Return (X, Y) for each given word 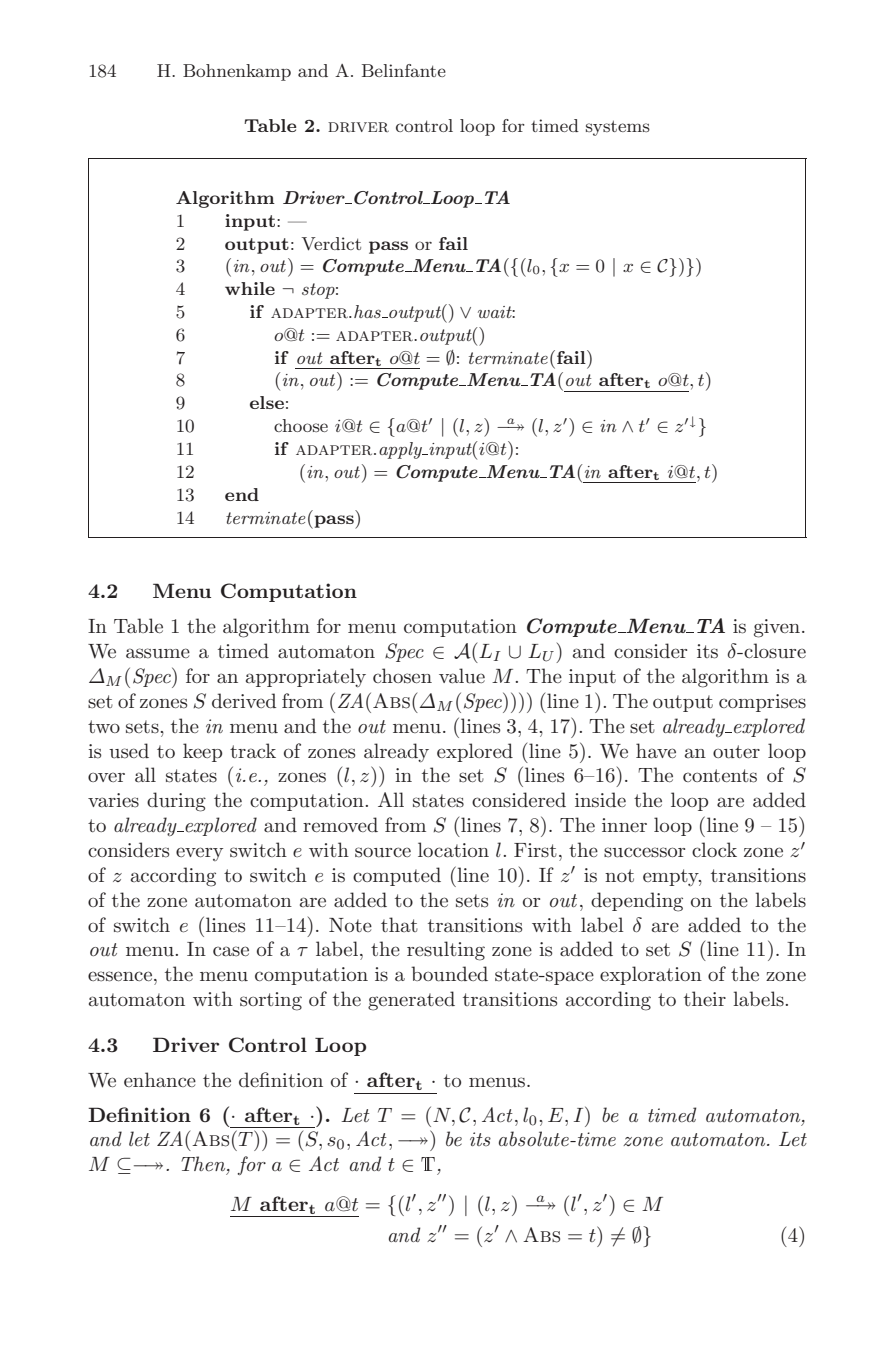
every (199, 854)
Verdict (331, 244)
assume (158, 653)
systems (618, 128)
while (250, 288)
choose (301, 425)
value (462, 676)
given (778, 628)
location (453, 850)
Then (204, 1165)
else (267, 402)
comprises (762, 703)
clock (714, 849)
